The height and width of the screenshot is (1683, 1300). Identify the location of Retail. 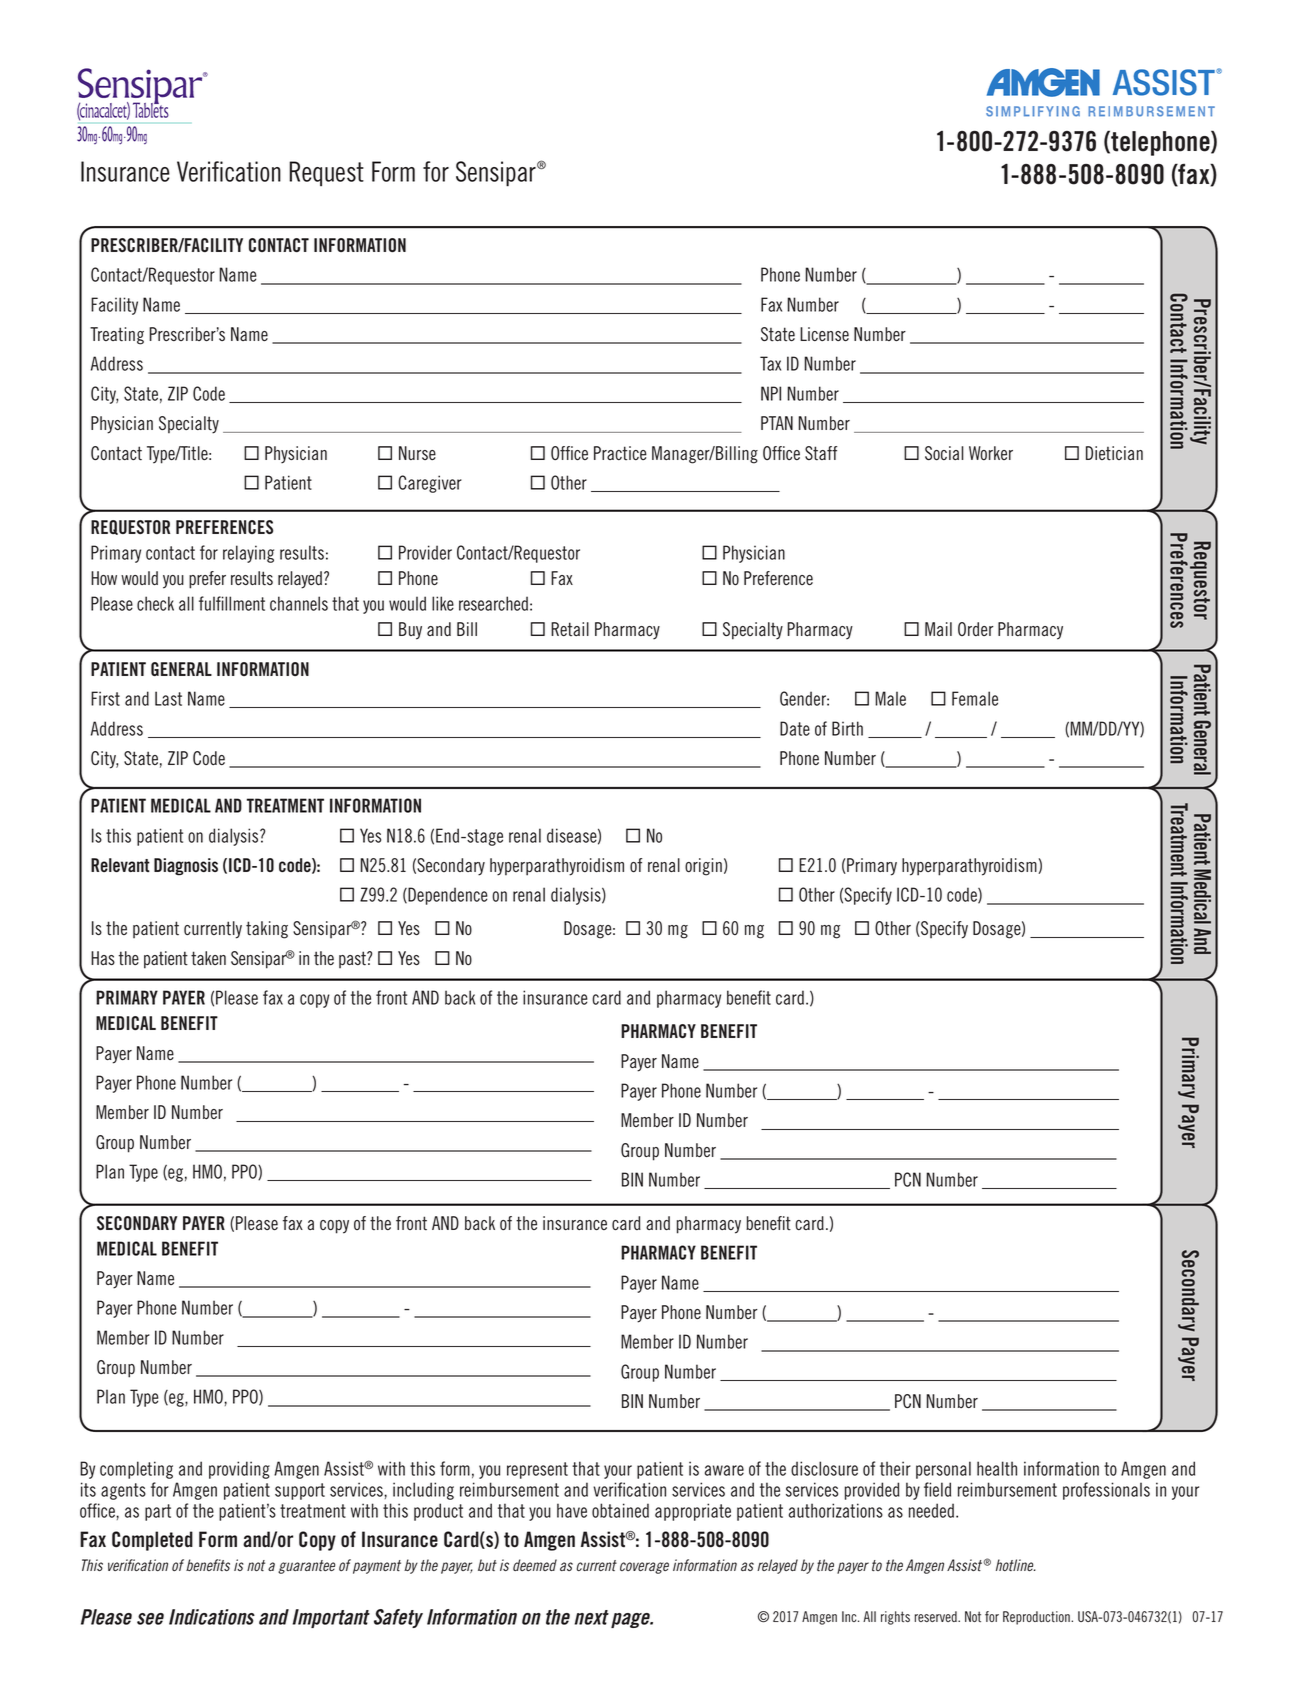
(570, 629).
